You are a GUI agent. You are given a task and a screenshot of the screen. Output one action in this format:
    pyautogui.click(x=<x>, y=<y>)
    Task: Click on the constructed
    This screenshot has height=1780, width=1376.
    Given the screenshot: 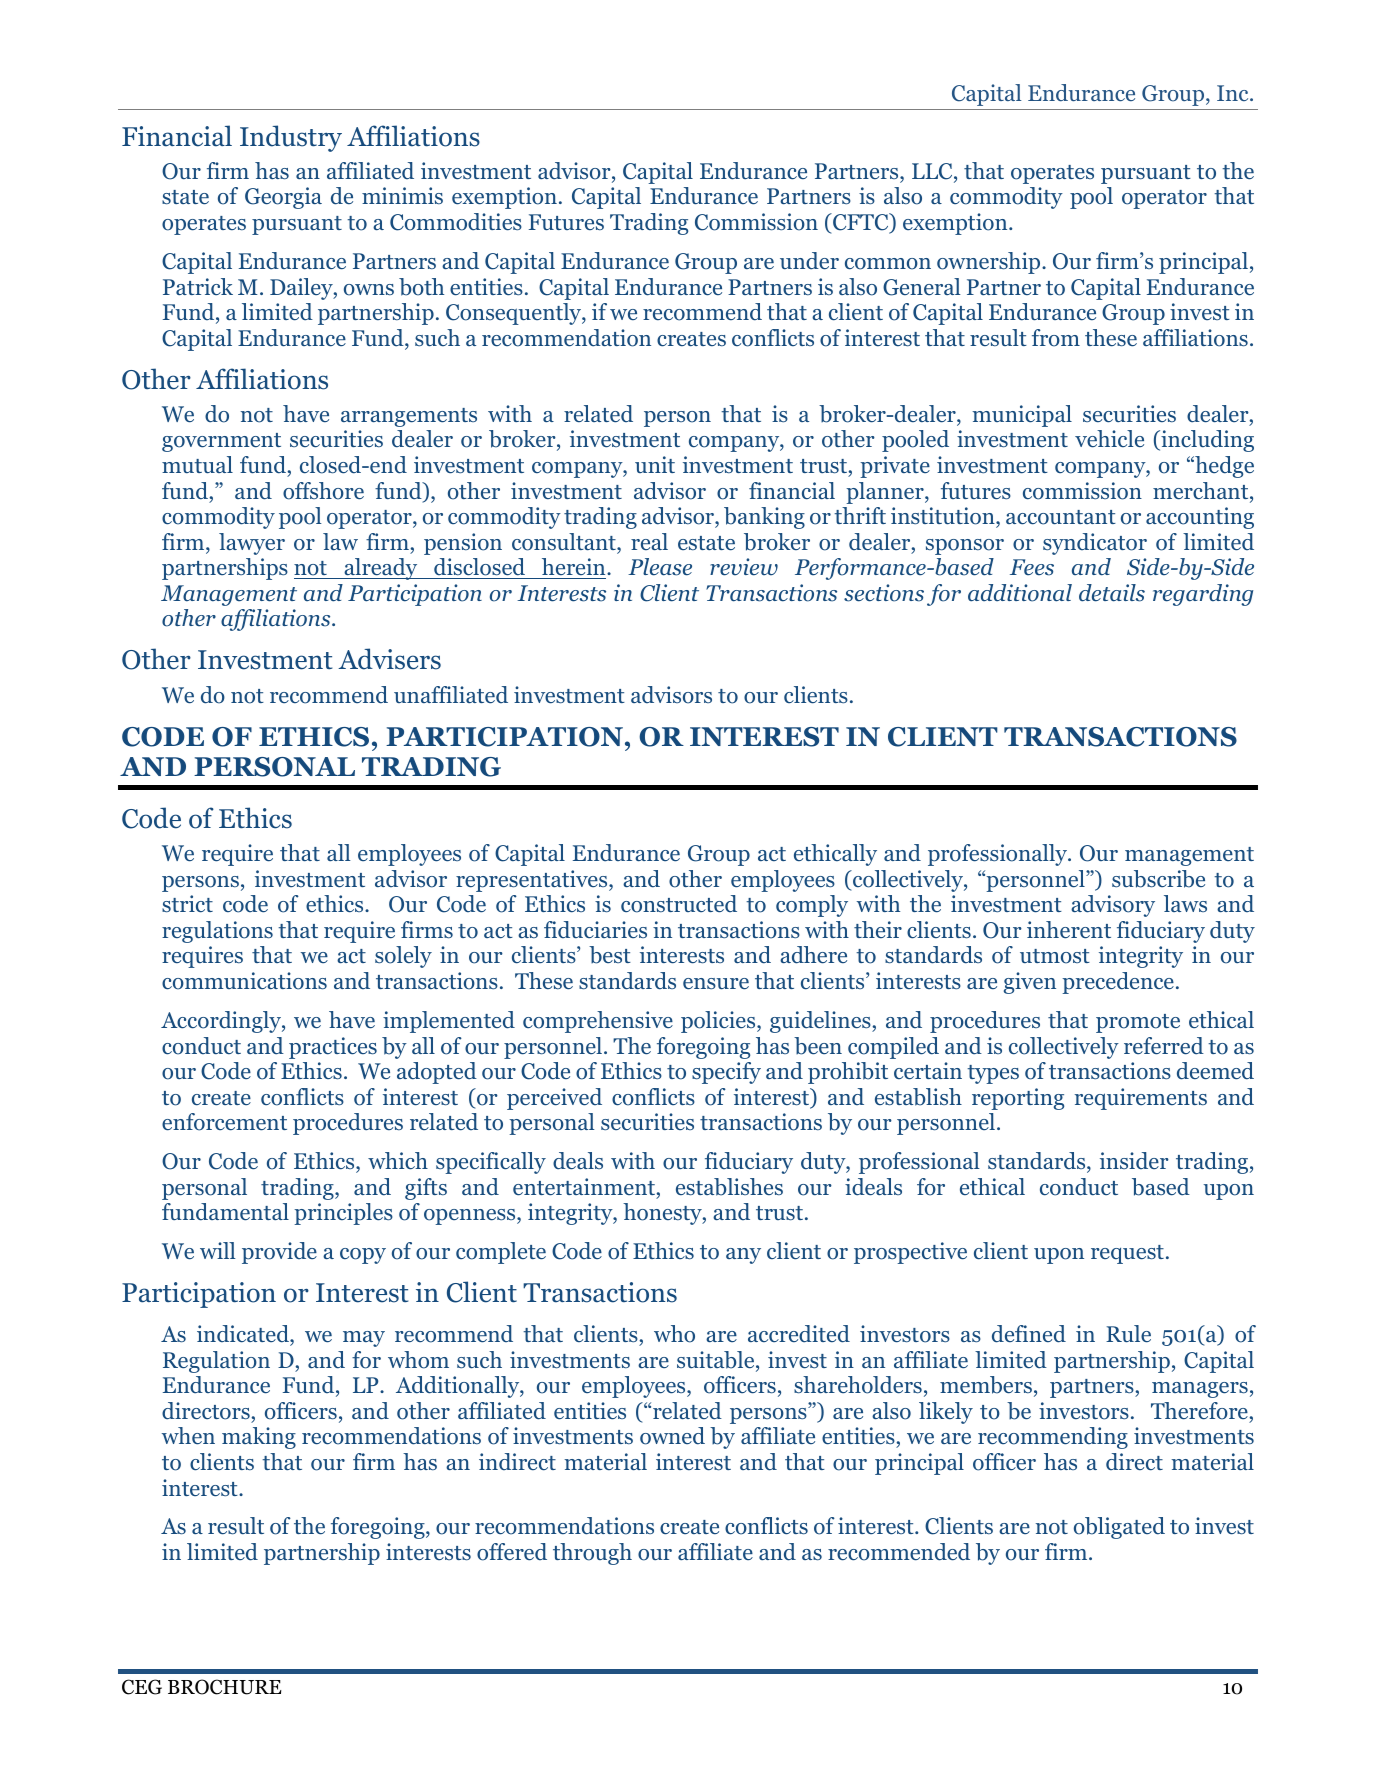 What is the action you would take?
    pyautogui.click(x=679, y=904)
